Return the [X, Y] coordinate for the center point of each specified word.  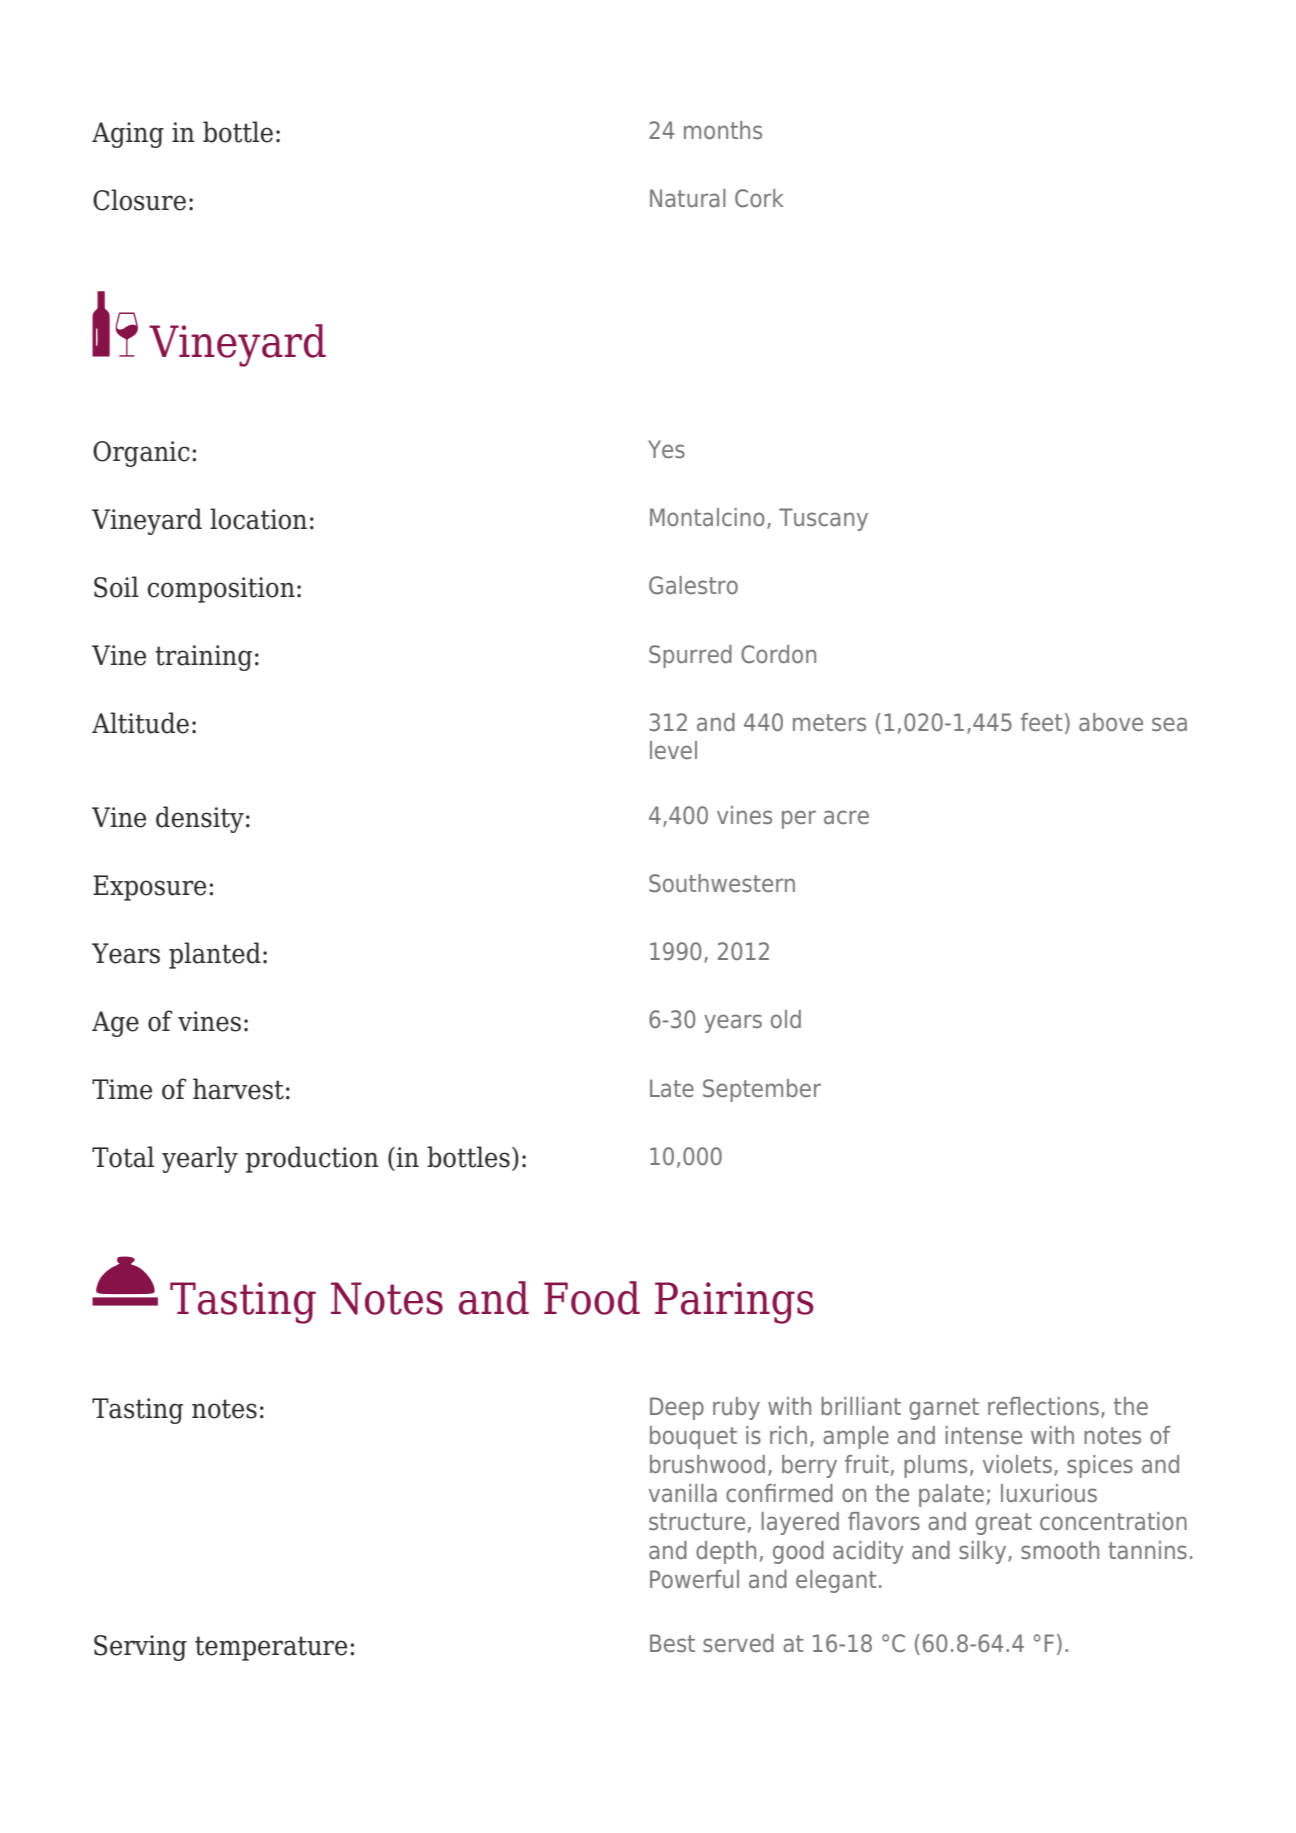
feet [1041, 722]
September [762, 1090]
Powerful [694, 1579]
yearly [200, 1159]
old [786, 1019]
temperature [271, 1648]
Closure [139, 200]
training [203, 658]
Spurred [690, 656]
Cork [759, 198]
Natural [688, 198]
